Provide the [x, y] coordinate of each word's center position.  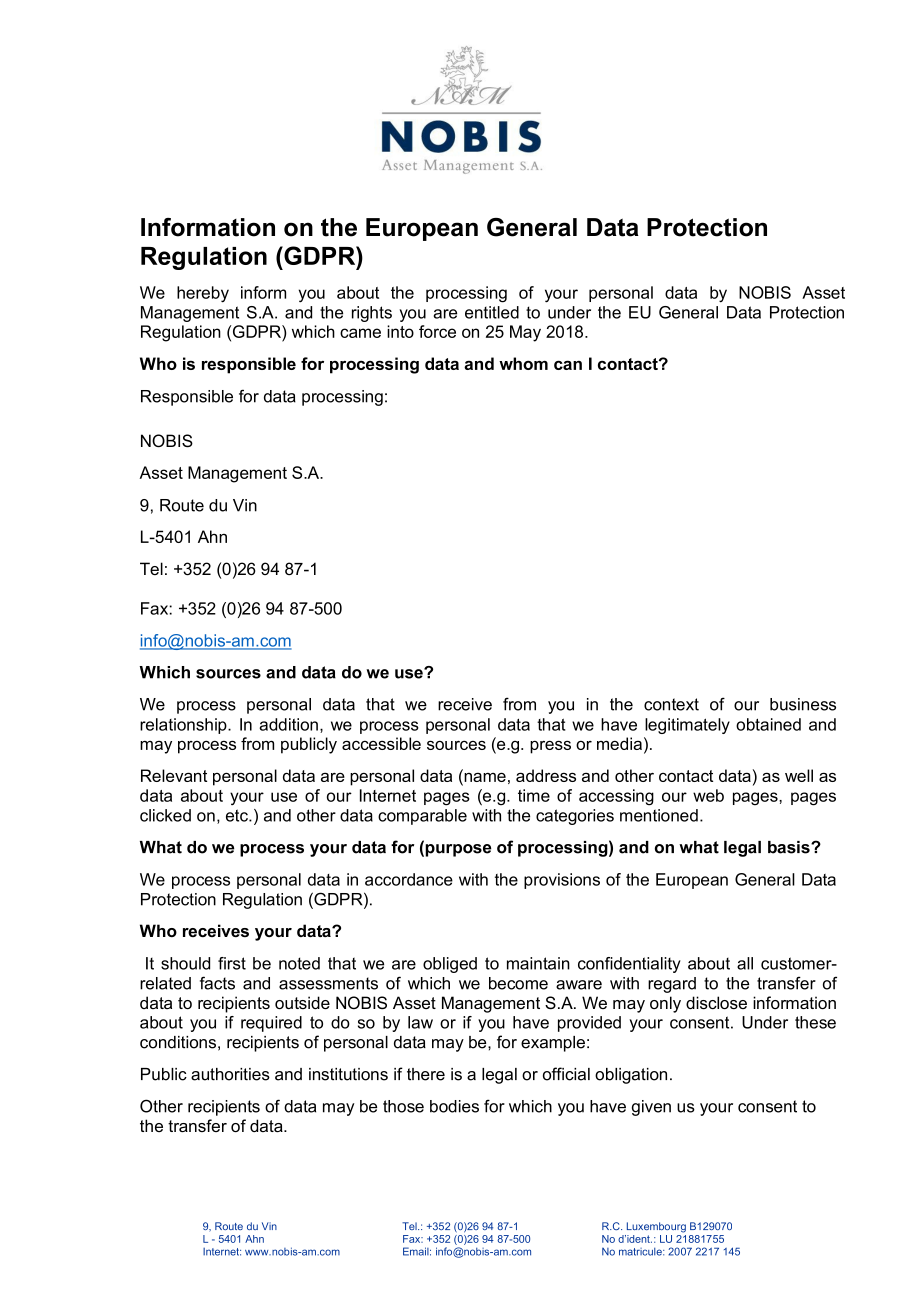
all [745, 963]
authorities [230, 1074]
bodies [454, 1106]
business [803, 704]
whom [523, 363]
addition [288, 724]
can [568, 365]
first [232, 963]
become [518, 983]
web [708, 795]
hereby [203, 294]
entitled [492, 312]
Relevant [174, 775]
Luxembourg [656, 1227]
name [484, 777]
